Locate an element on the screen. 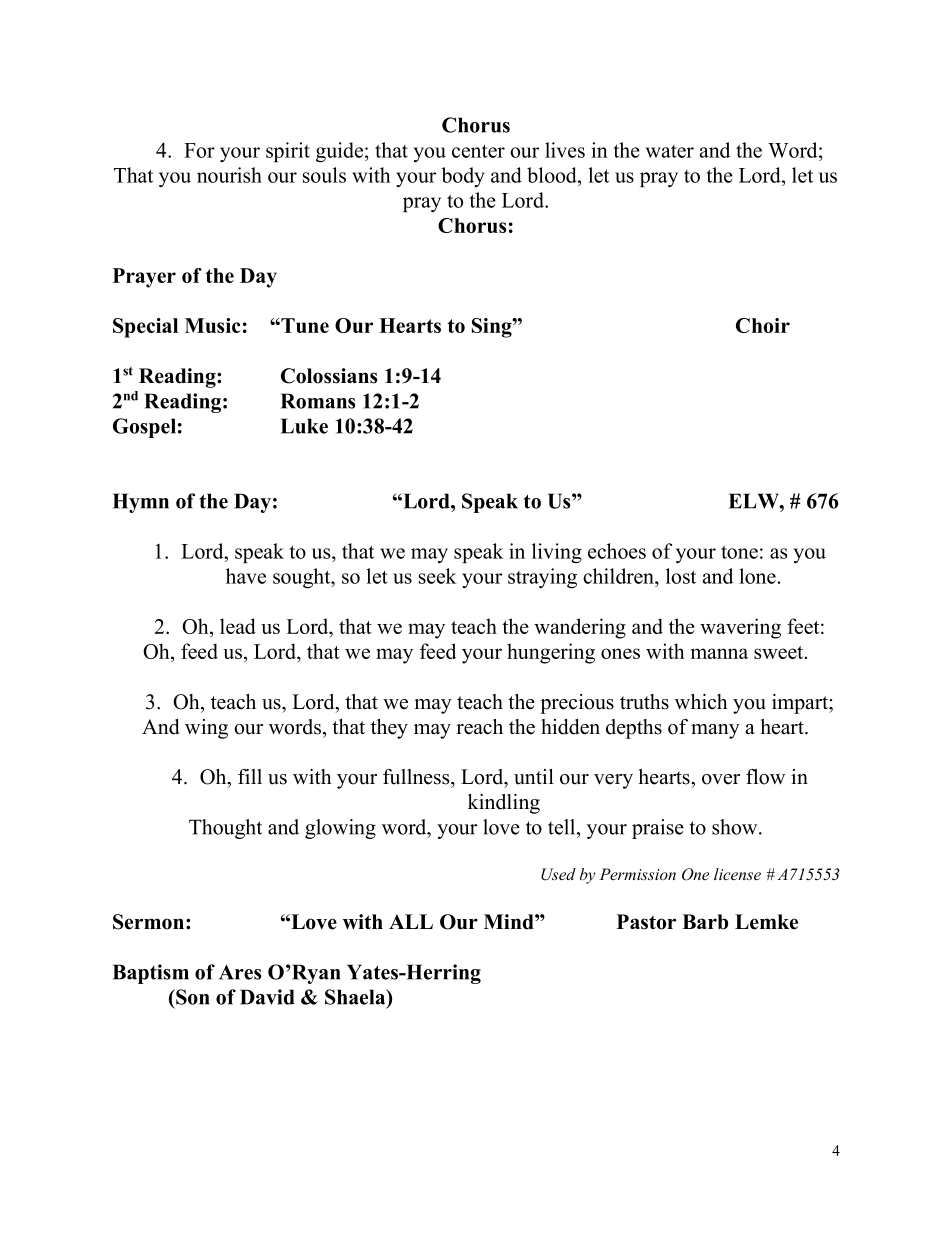  reach is located at coordinates (479, 727).
